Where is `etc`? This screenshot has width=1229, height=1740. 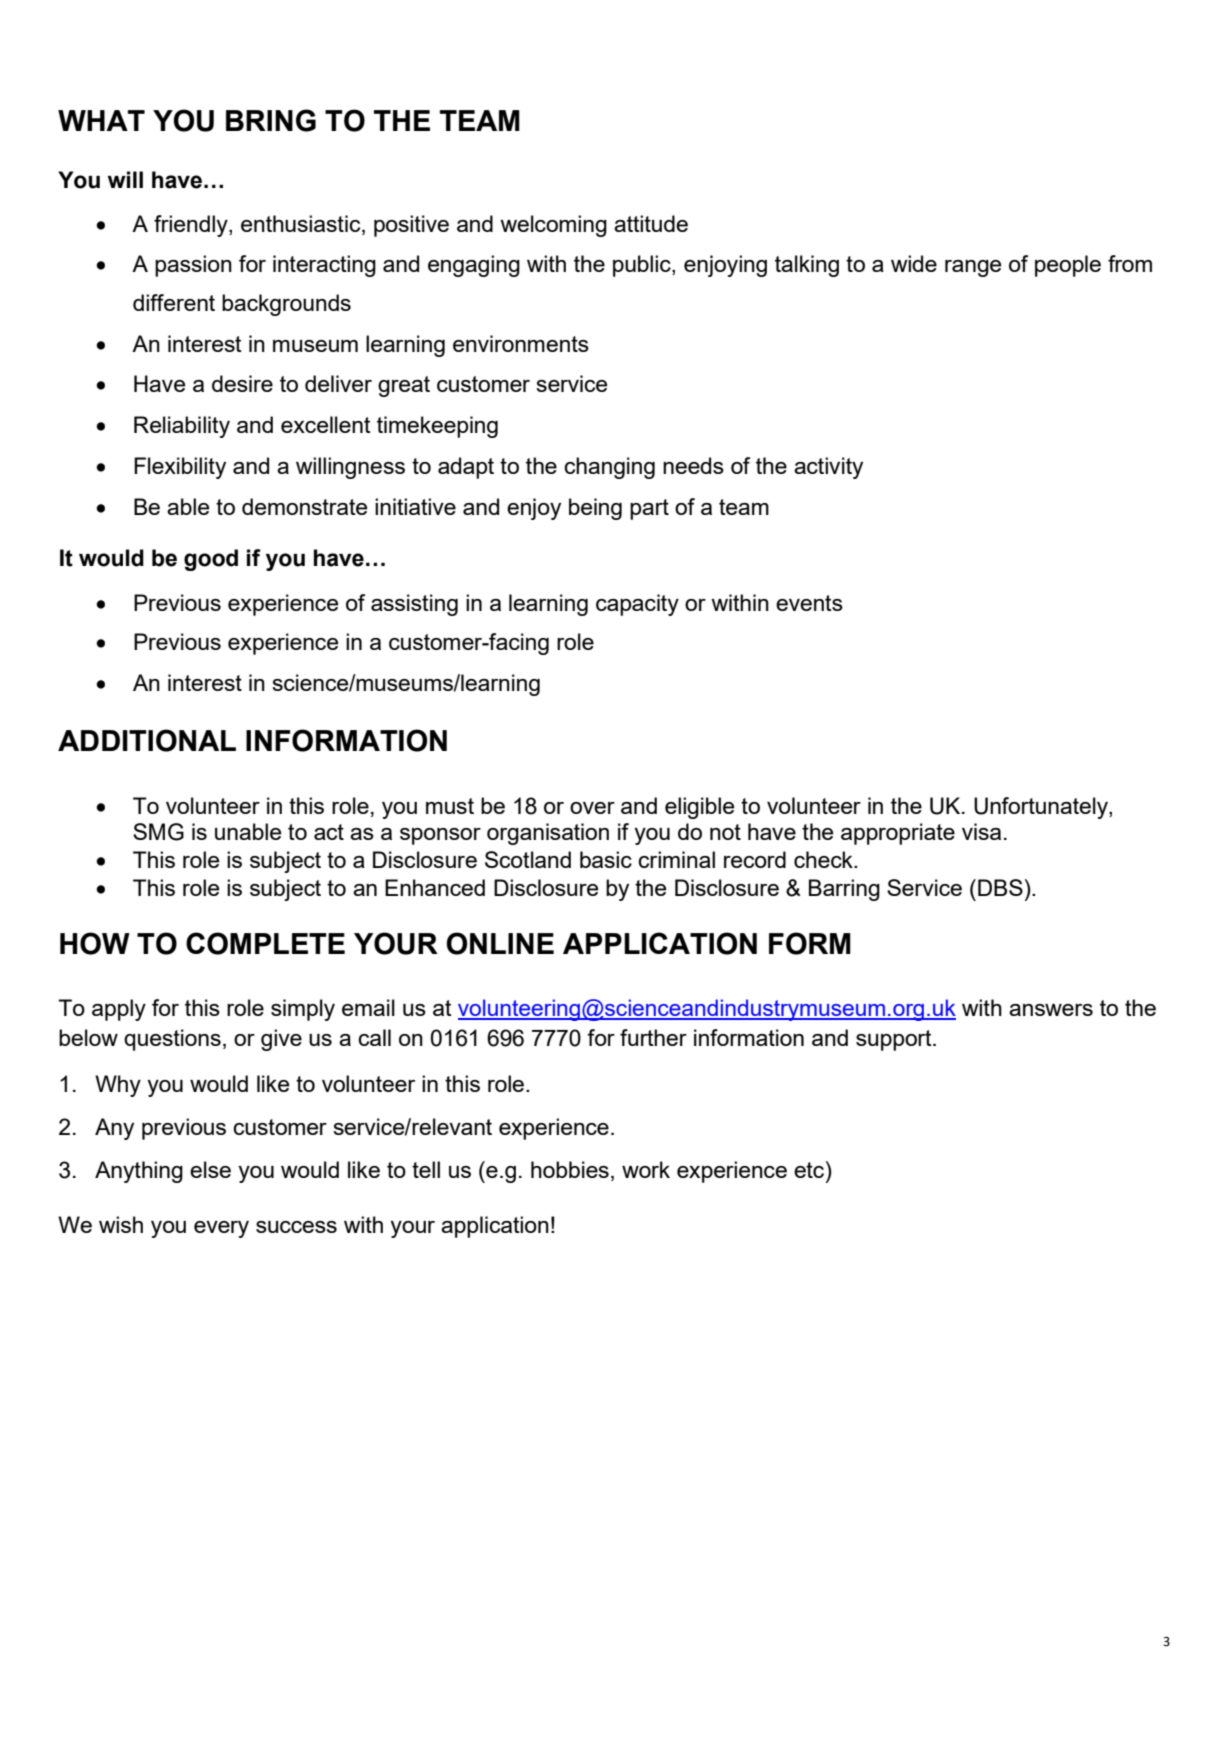
etc is located at coordinates (810, 1169).
